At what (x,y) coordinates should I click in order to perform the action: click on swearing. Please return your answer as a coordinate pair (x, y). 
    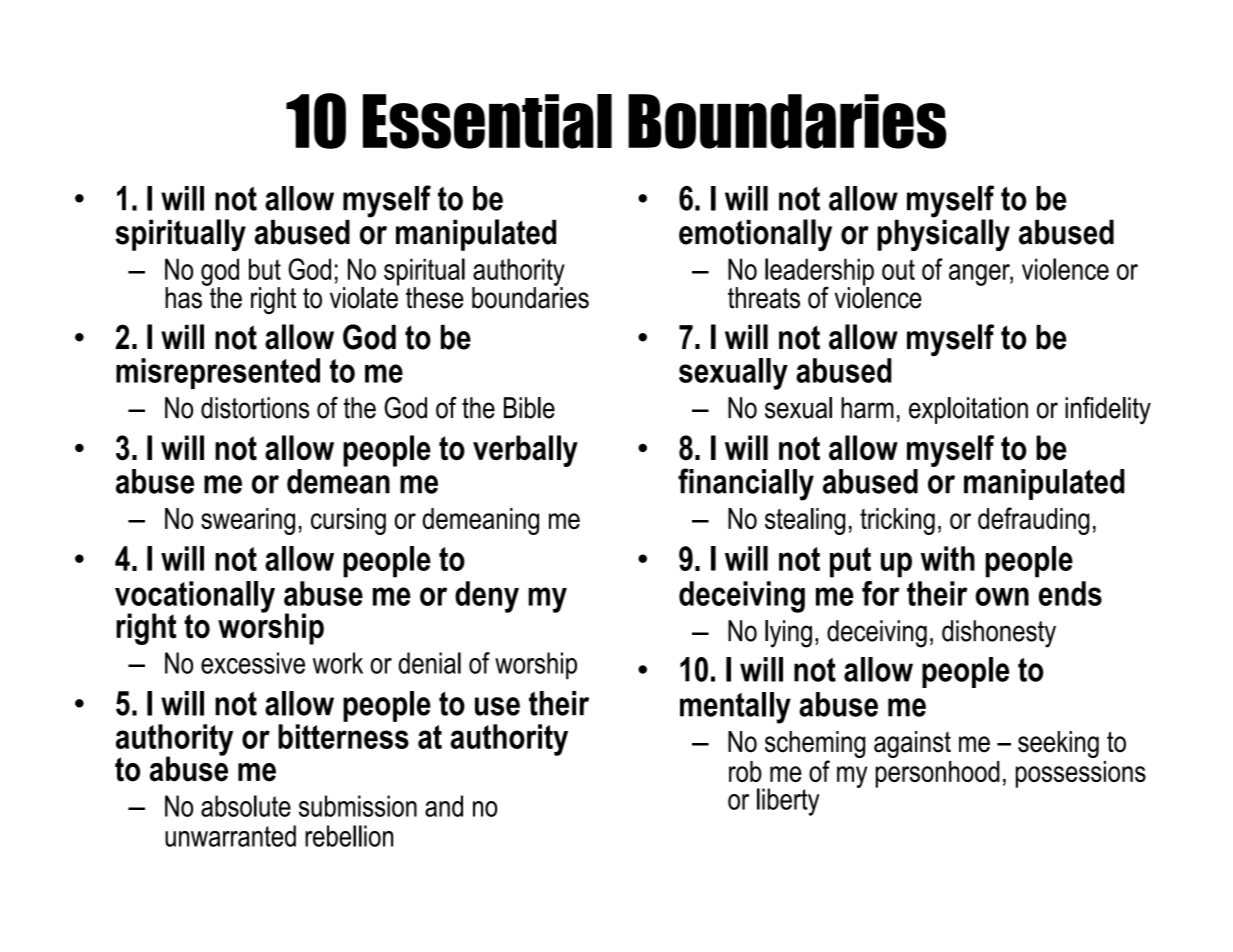
    Looking at the image, I should click on (248, 521).
